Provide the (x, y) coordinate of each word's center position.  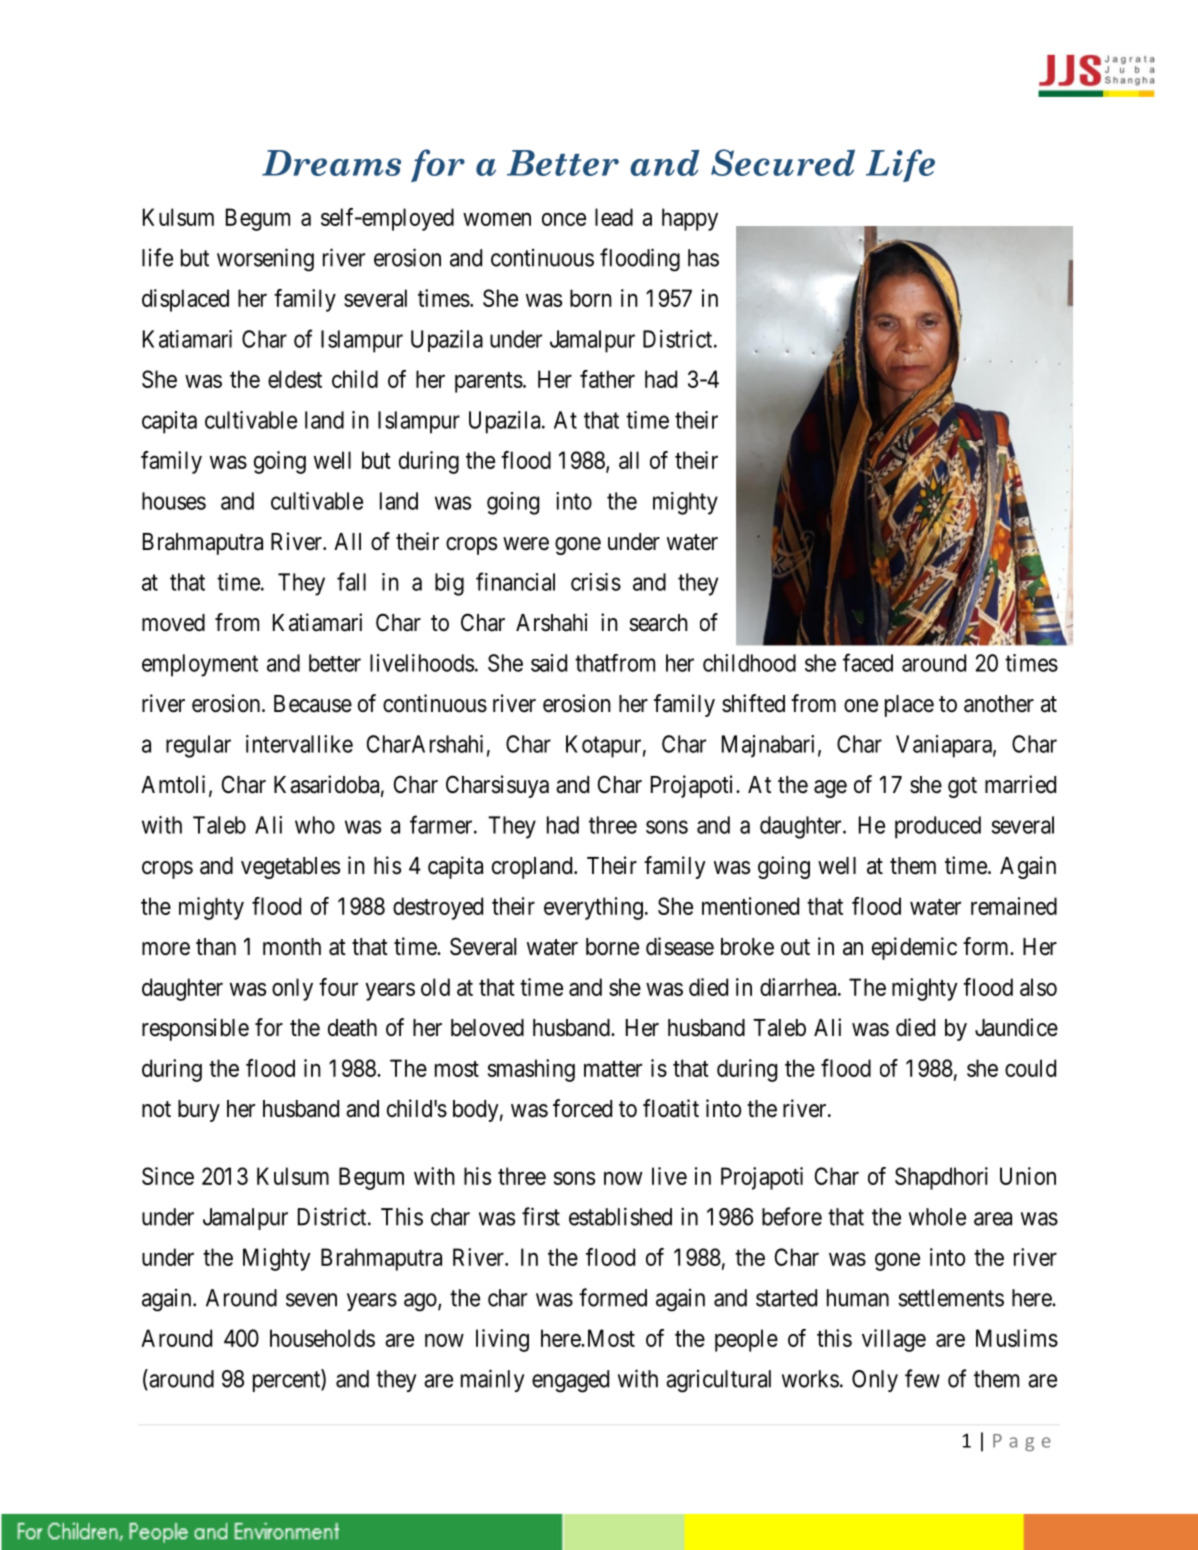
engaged (570, 1381)
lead (614, 217)
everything (593, 908)
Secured (783, 162)
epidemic (914, 948)
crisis (596, 582)
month (292, 947)
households (322, 1338)
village (894, 1340)
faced (868, 662)
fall (351, 581)
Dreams (331, 163)
